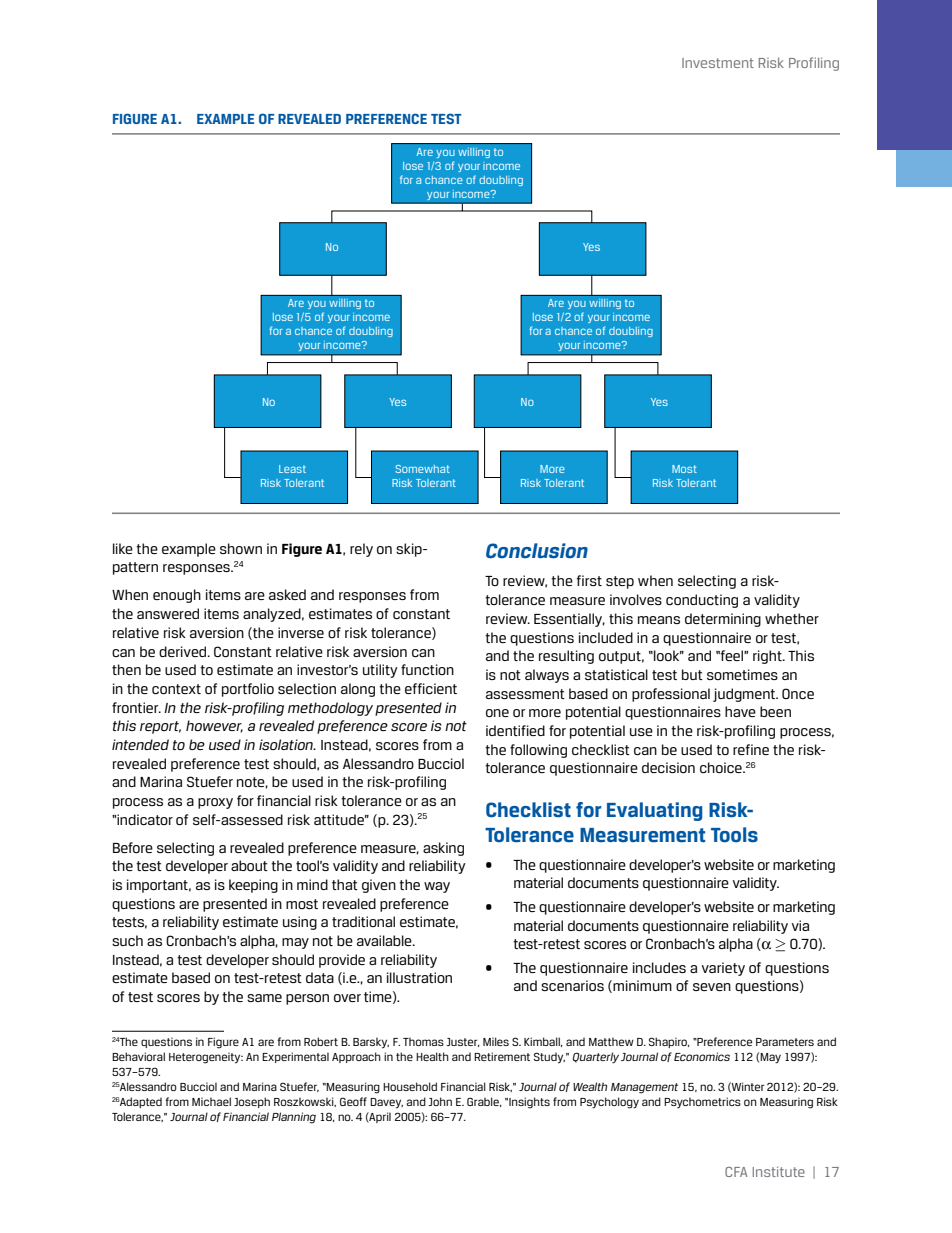 This screenshot has width=952, height=1233. What do you see at coordinates (718, 63) in the screenshot?
I see `Investment` at bounding box center [718, 63].
